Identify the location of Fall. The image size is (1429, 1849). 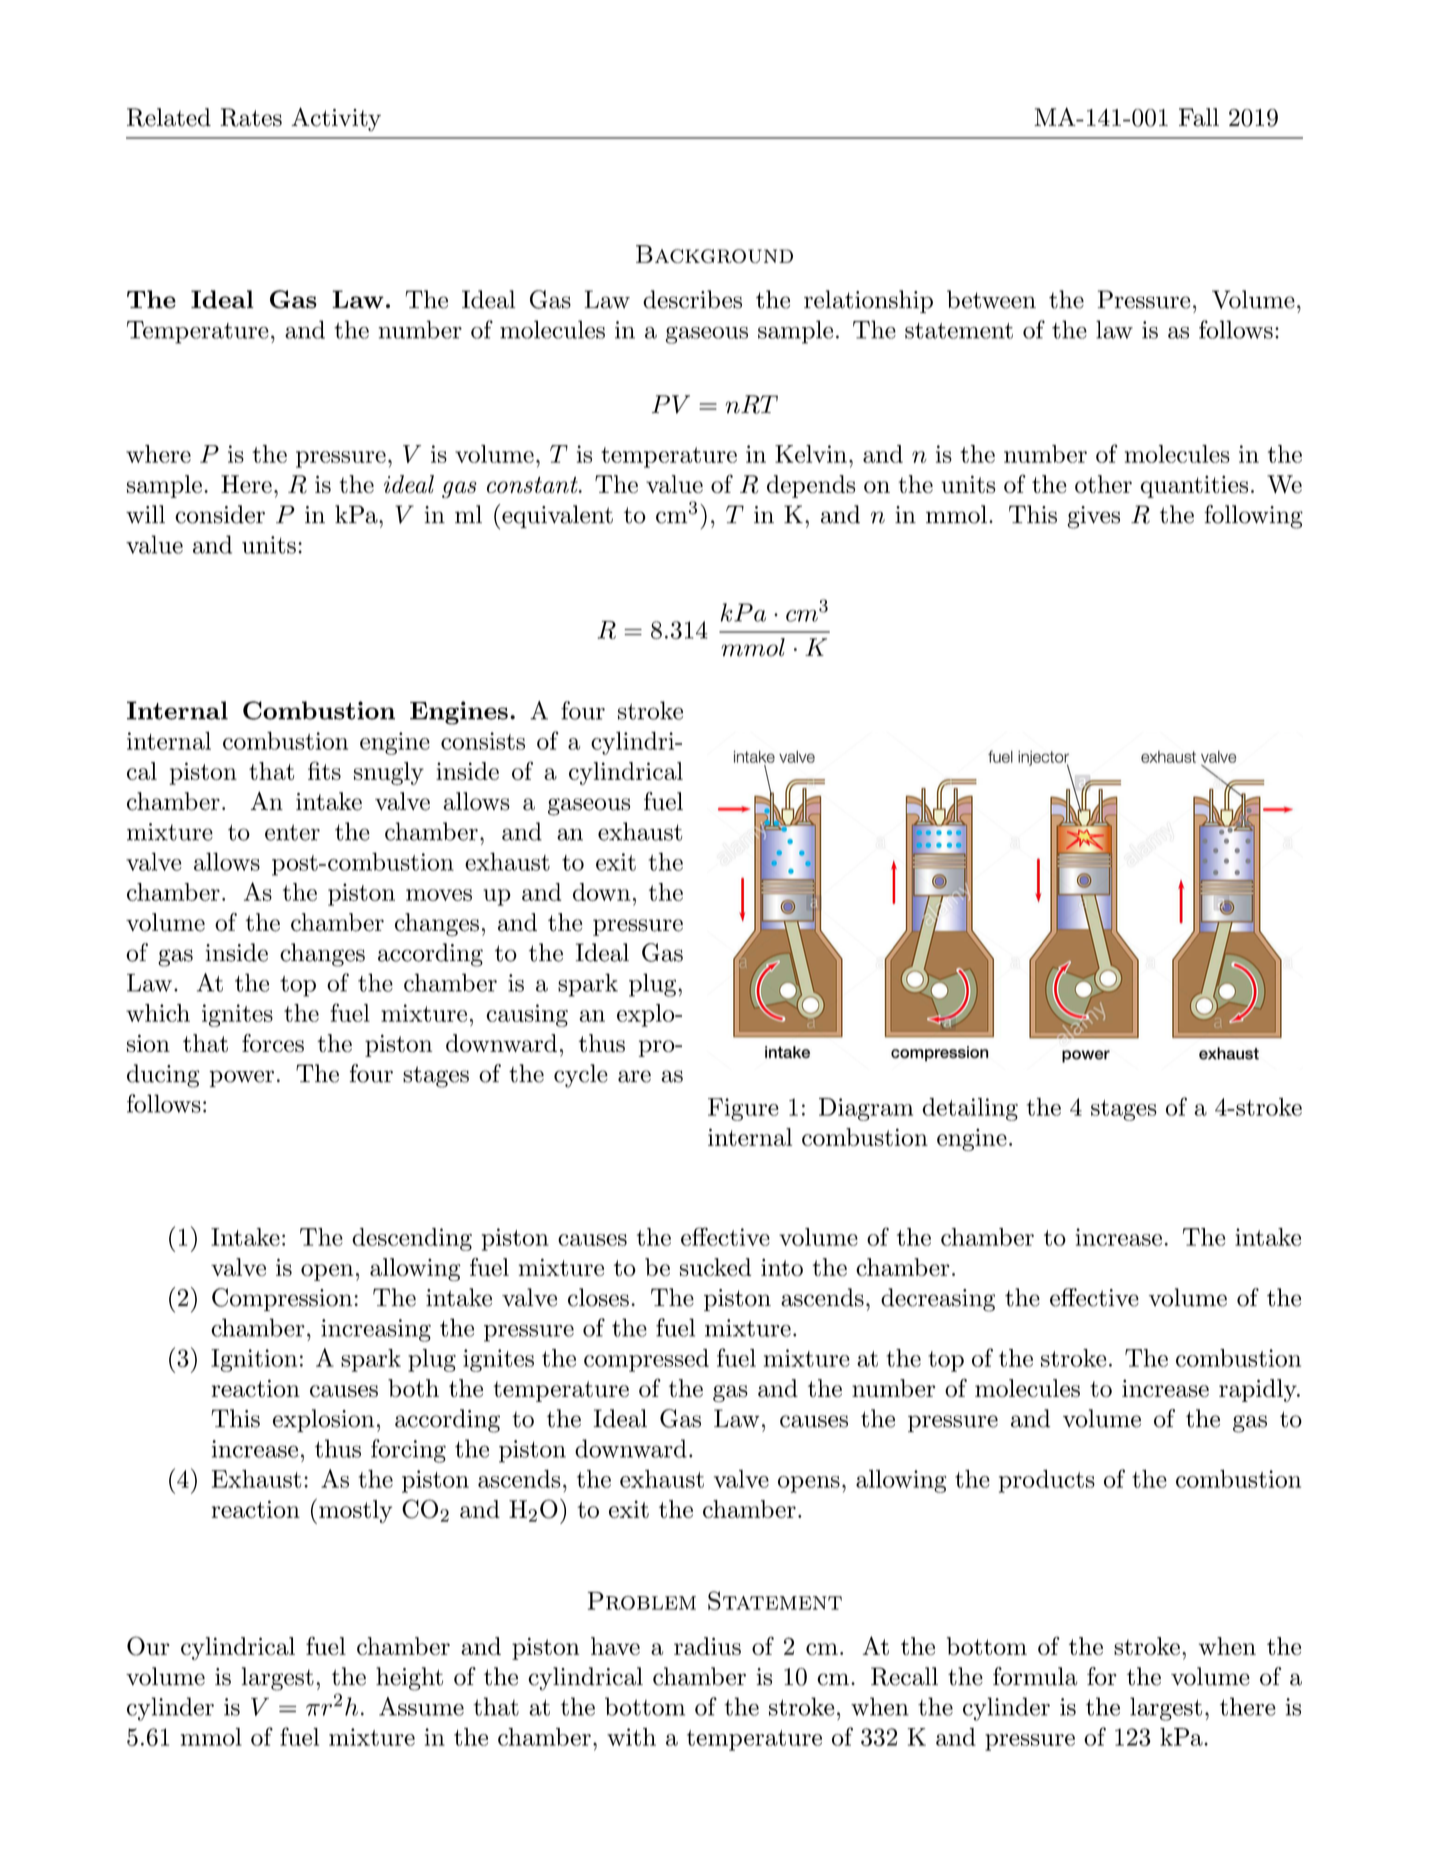
(1199, 117).
